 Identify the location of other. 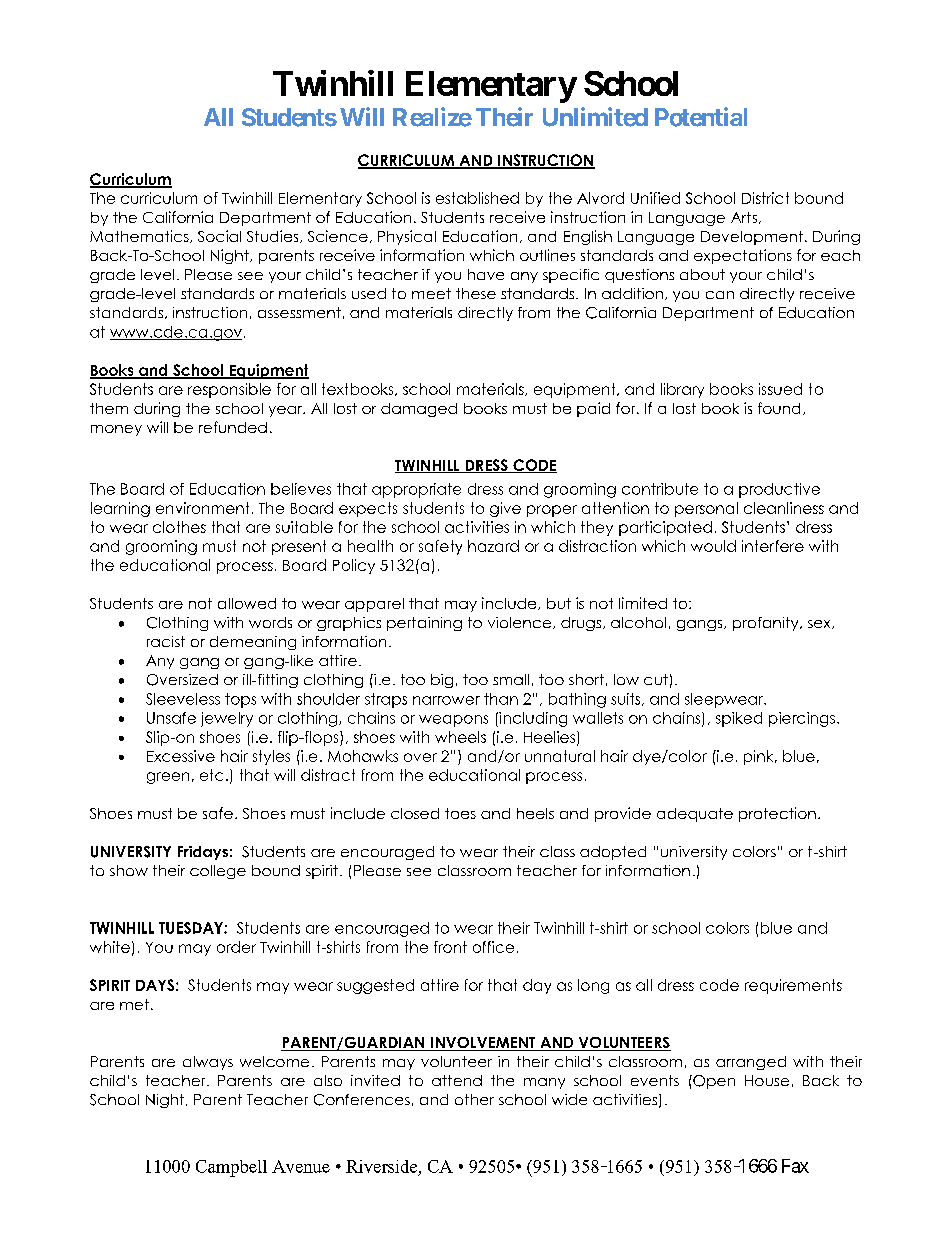
(474, 1099).
